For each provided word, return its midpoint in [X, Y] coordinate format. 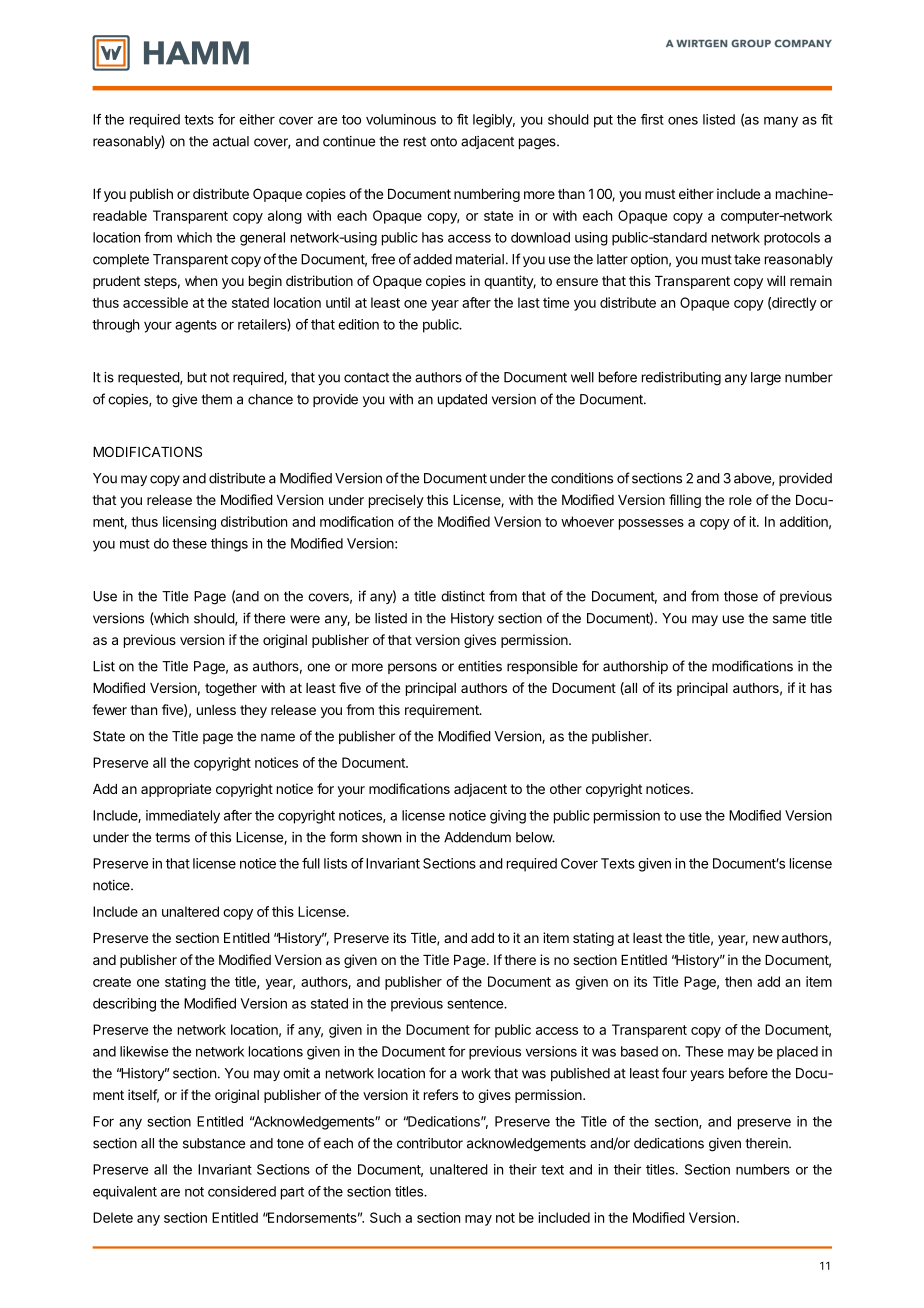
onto [443, 141]
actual [231, 141]
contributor [430, 1143]
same [789, 619]
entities [480, 666]
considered [242, 1191]
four [674, 1073]
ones [683, 121]
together [231, 689]
